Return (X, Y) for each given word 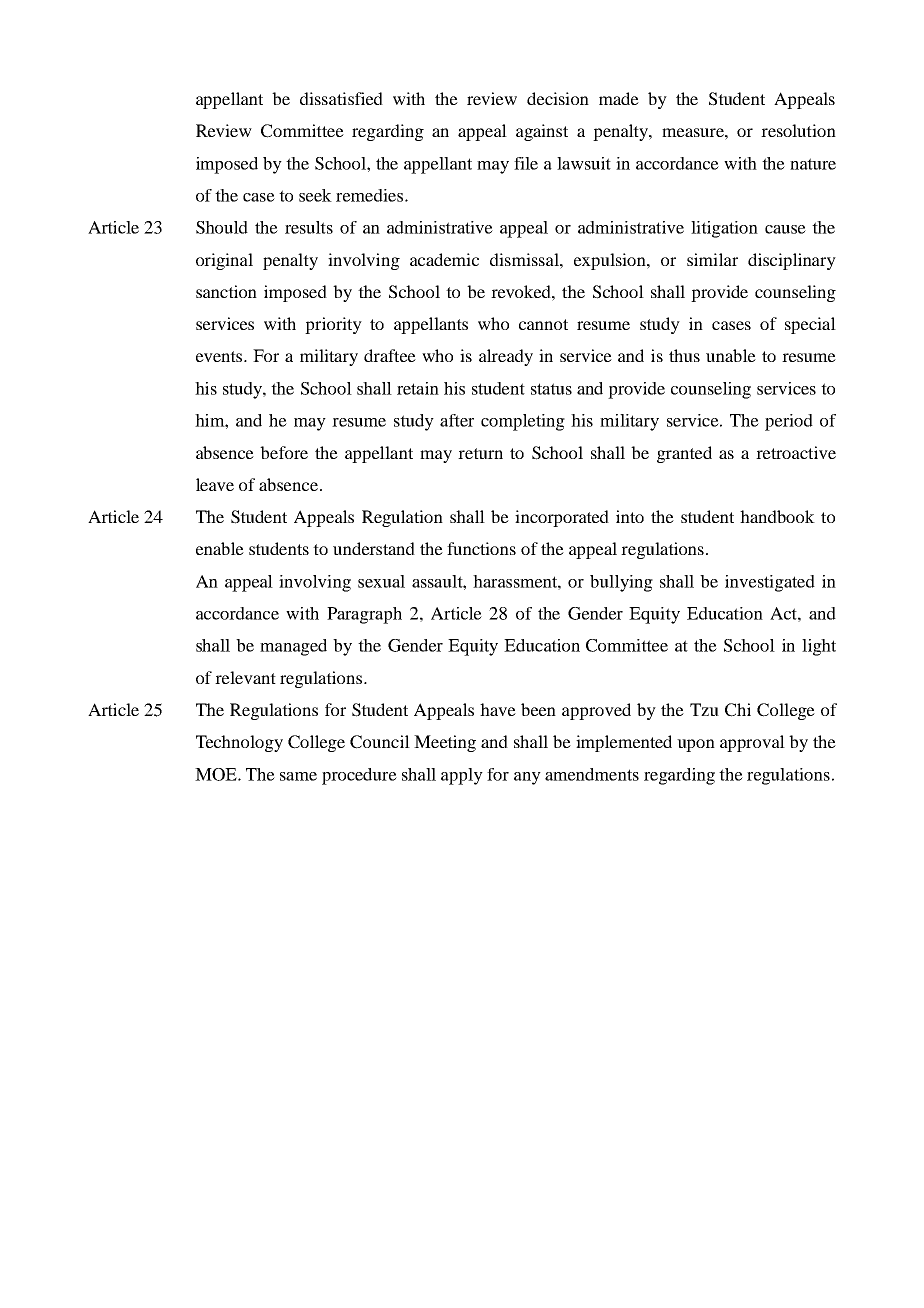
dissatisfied (341, 98)
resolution (798, 130)
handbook (777, 516)
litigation (724, 229)
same (298, 776)
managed (293, 647)
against (542, 132)
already (506, 357)
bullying (621, 583)
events (220, 356)
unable (731, 355)
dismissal (525, 259)
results (309, 227)
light (819, 647)
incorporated (562, 518)
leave (215, 484)
